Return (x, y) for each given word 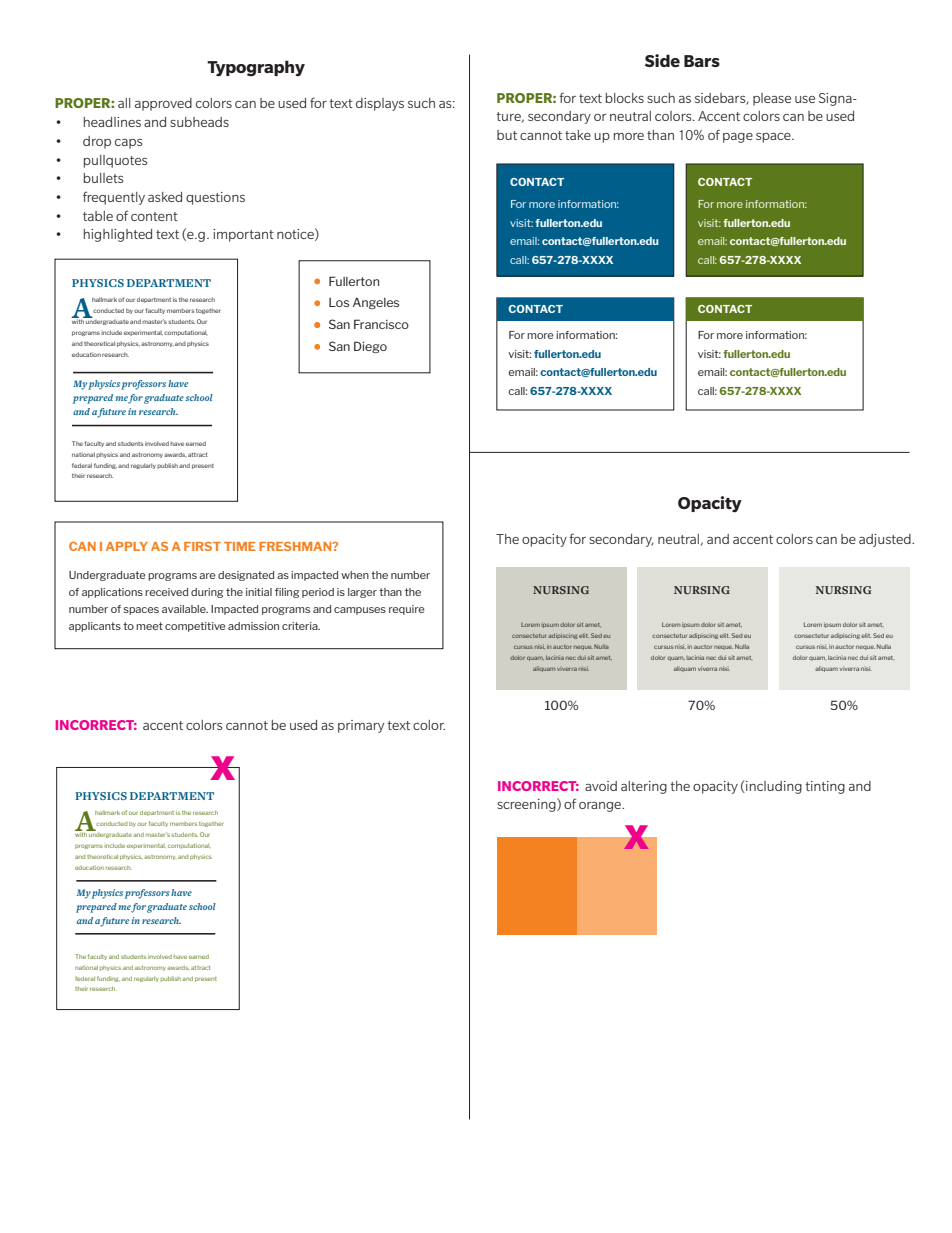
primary (361, 726)
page (738, 138)
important (243, 235)
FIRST (202, 546)
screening (527, 805)
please (772, 99)
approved (163, 104)
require (407, 610)
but (507, 135)
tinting (825, 787)
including (773, 787)
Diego (370, 347)
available (185, 609)
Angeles (376, 303)
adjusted (886, 540)
